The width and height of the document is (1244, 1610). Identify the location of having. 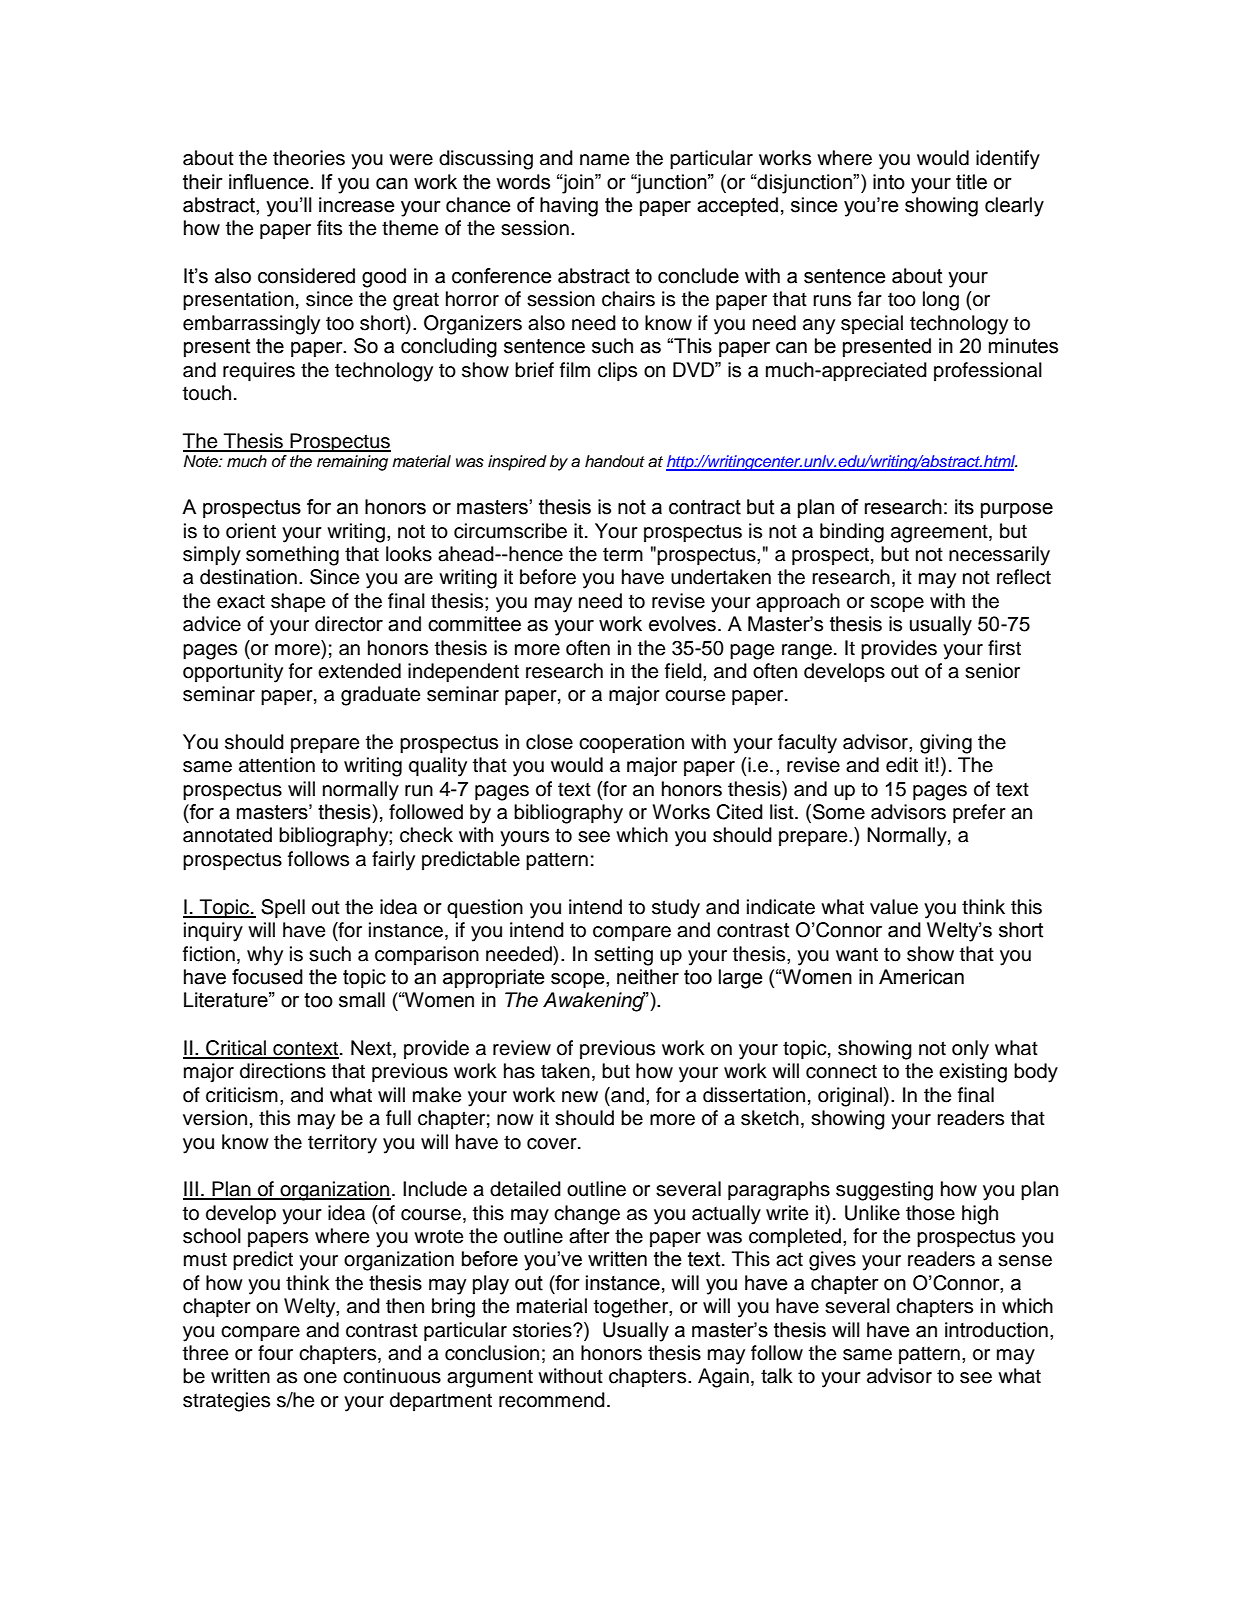
(569, 207).
